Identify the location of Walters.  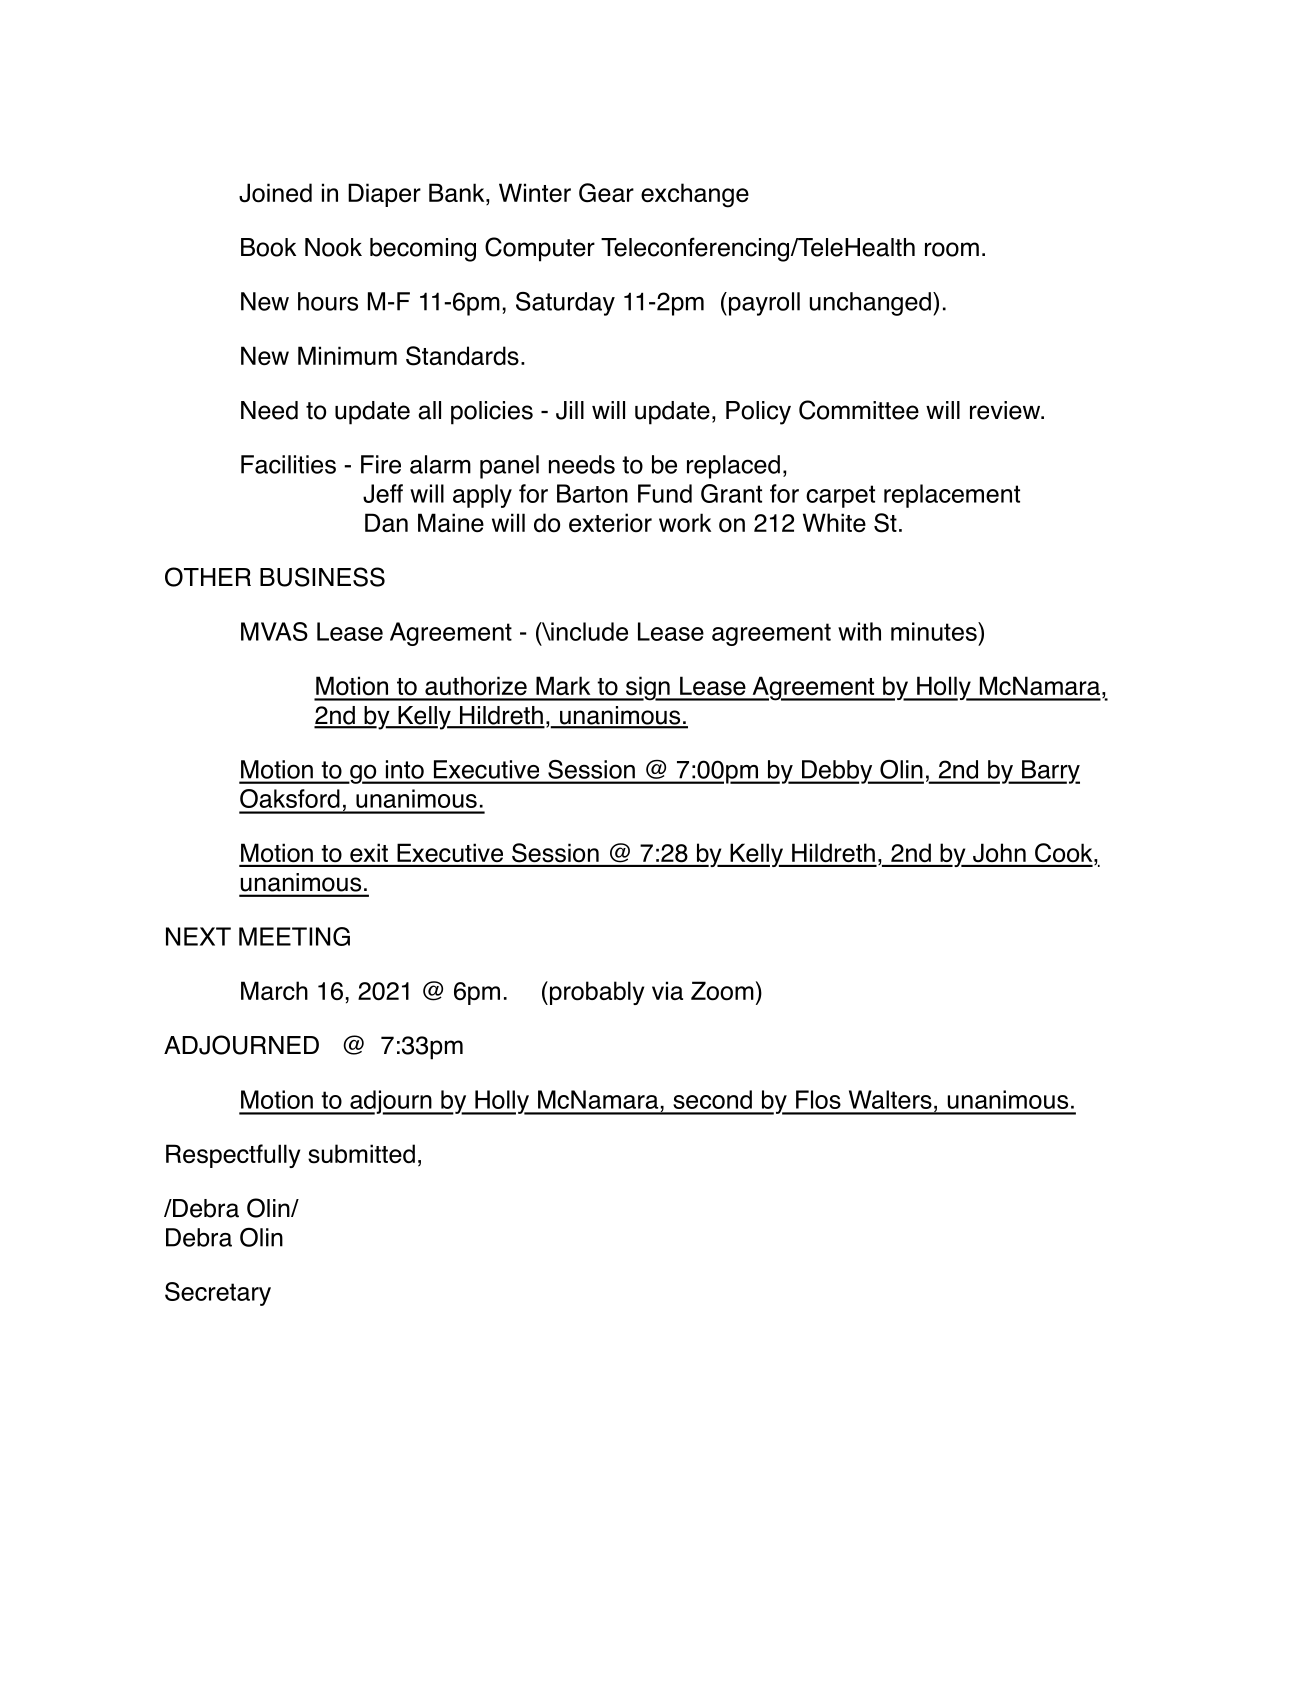
(890, 1099).
